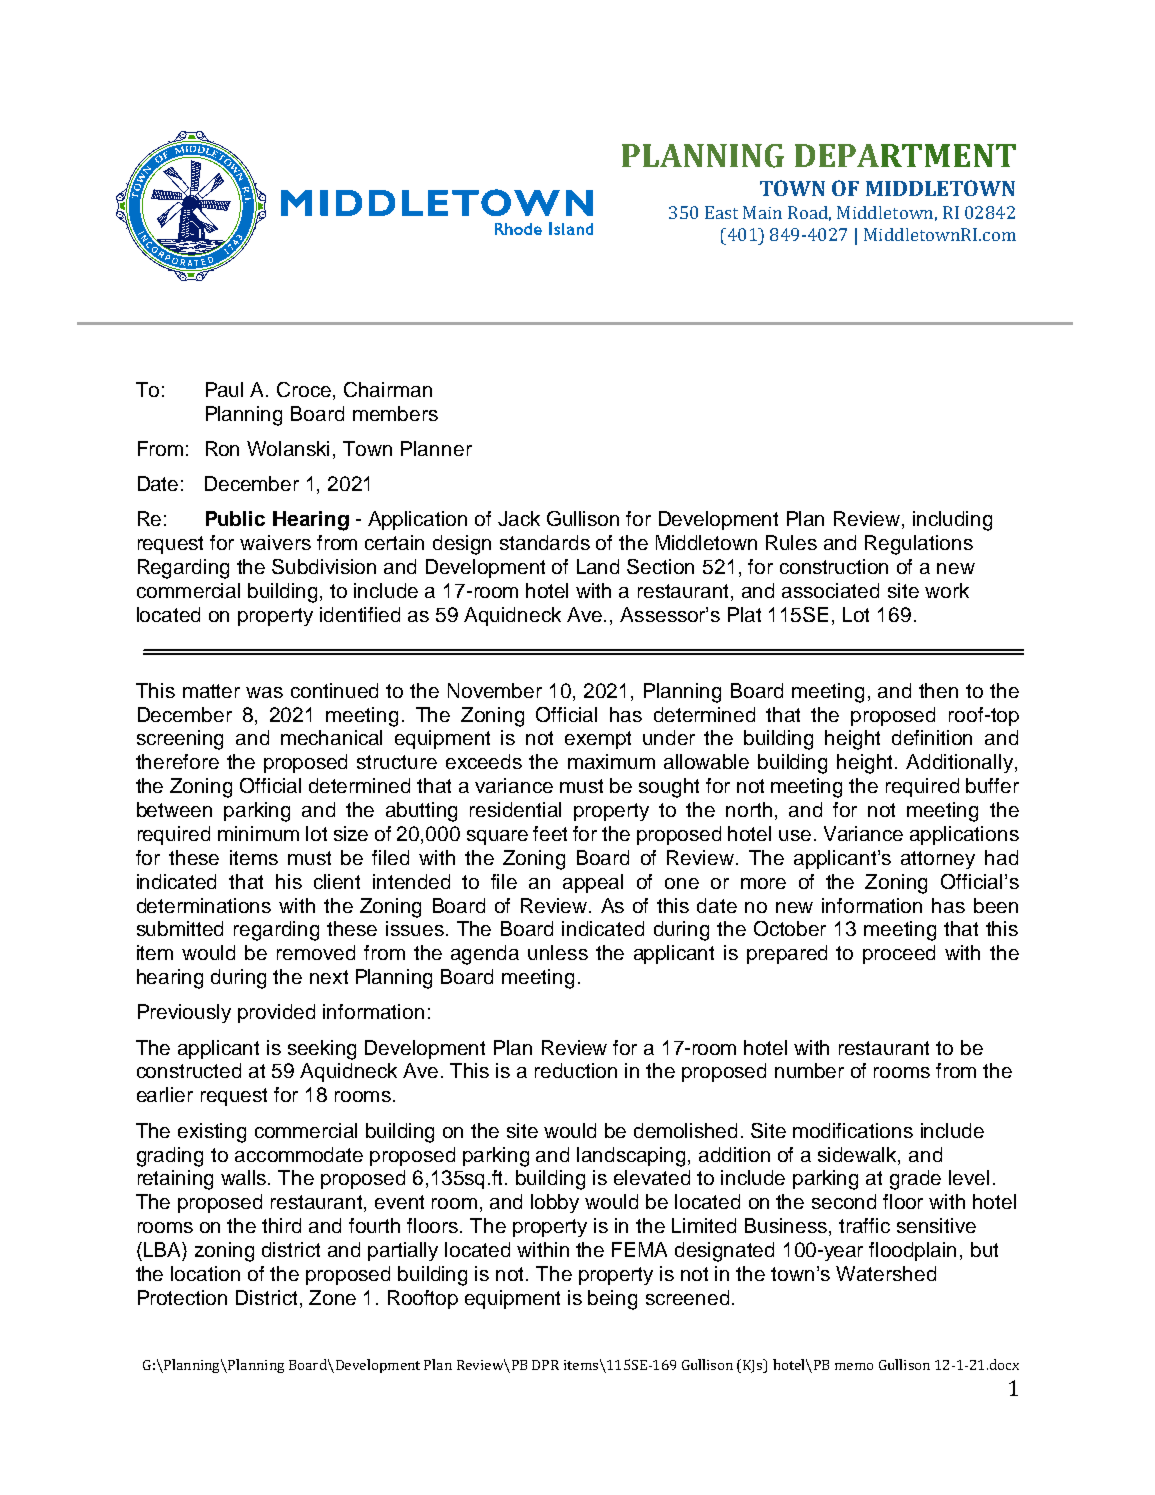  Describe the element at coordinates (952, 521) in the screenshot. I see `including` at that location.
